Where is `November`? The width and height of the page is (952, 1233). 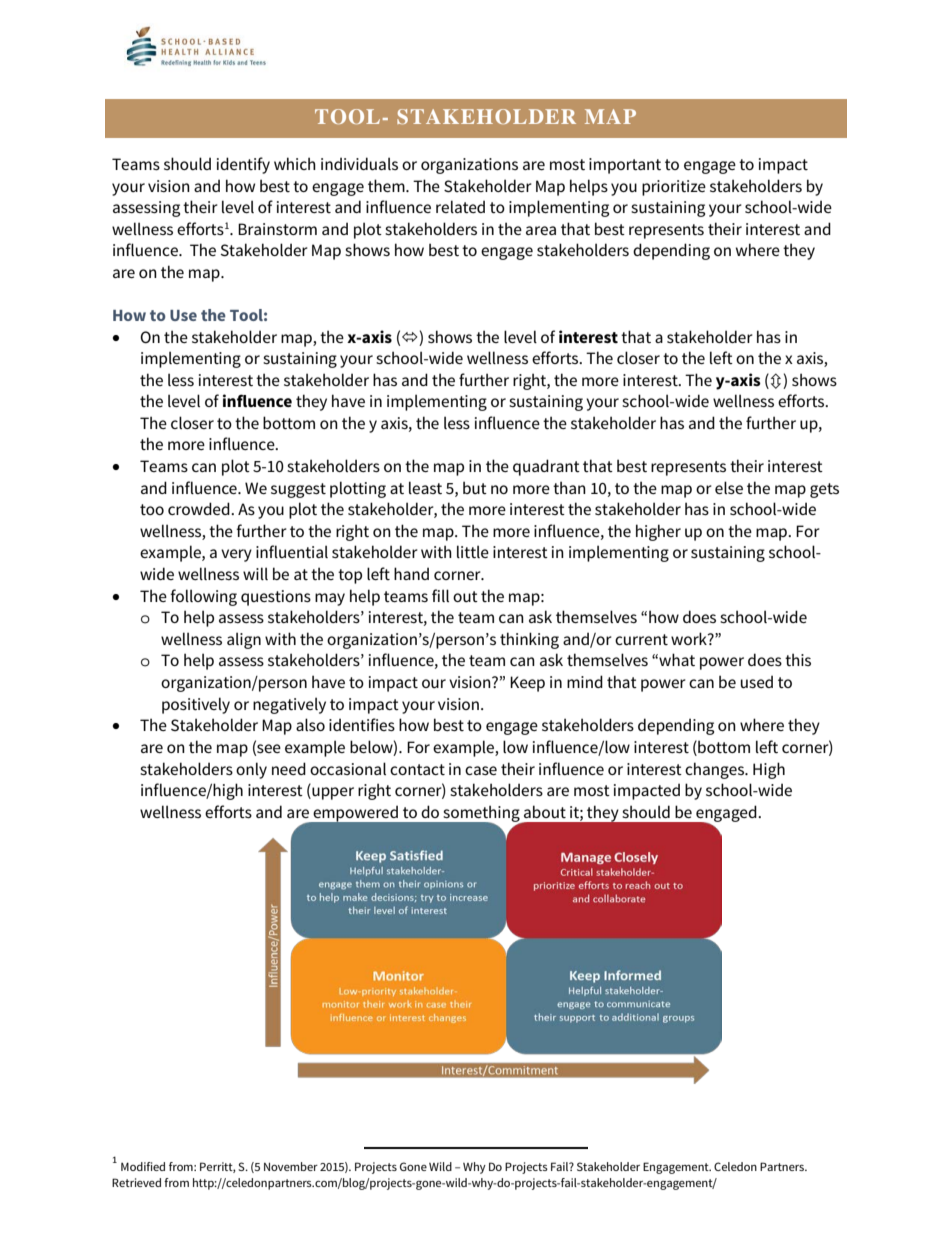 November is located at coordinates (291, 1166).
